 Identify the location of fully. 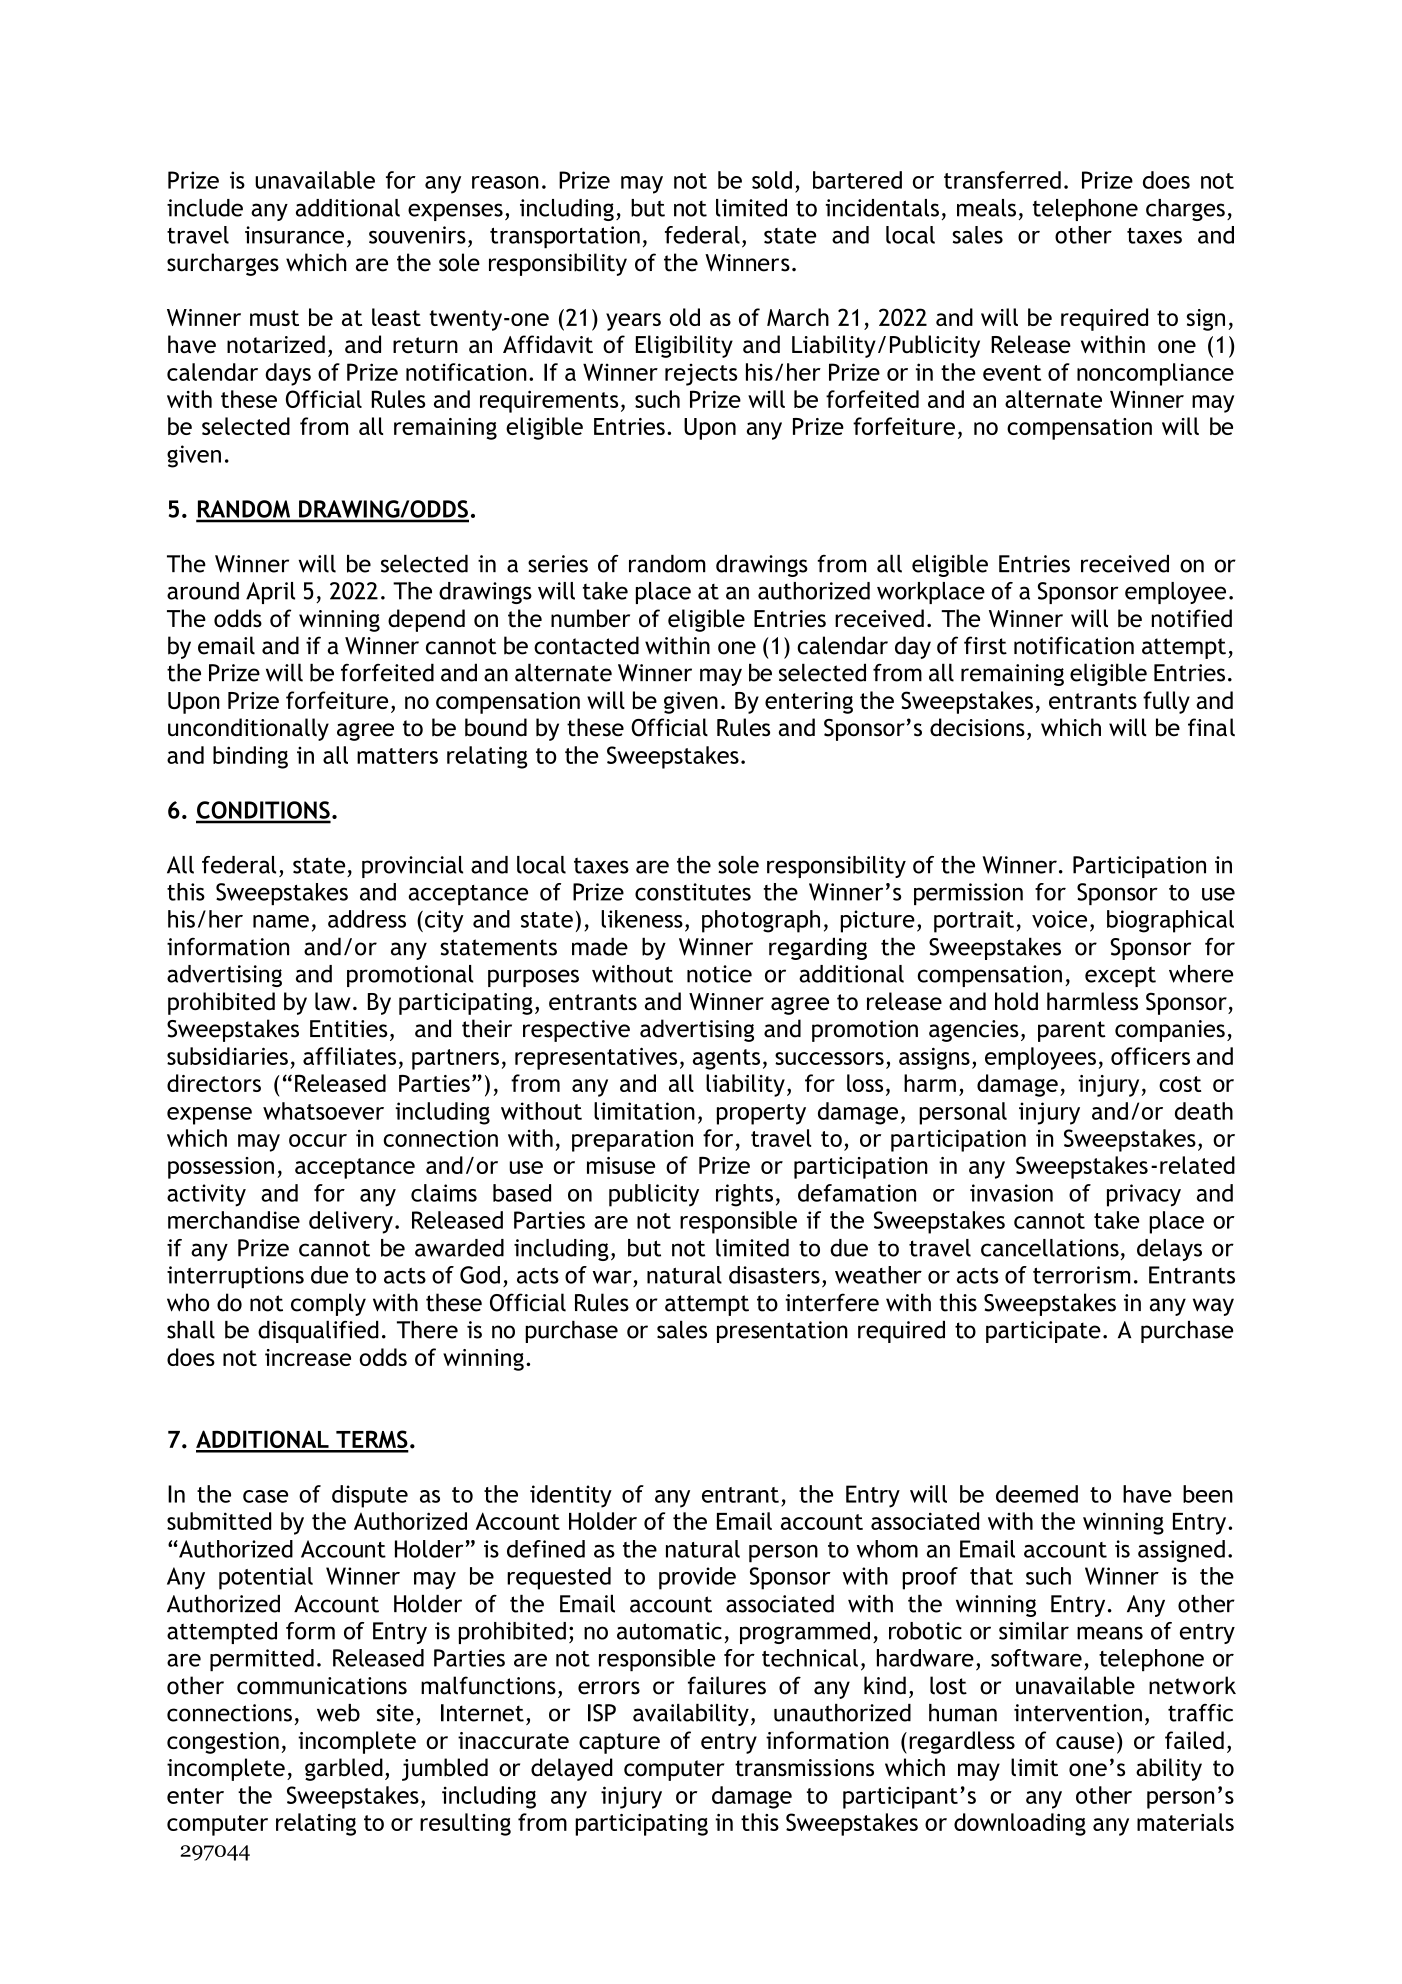
(1166, 702).
